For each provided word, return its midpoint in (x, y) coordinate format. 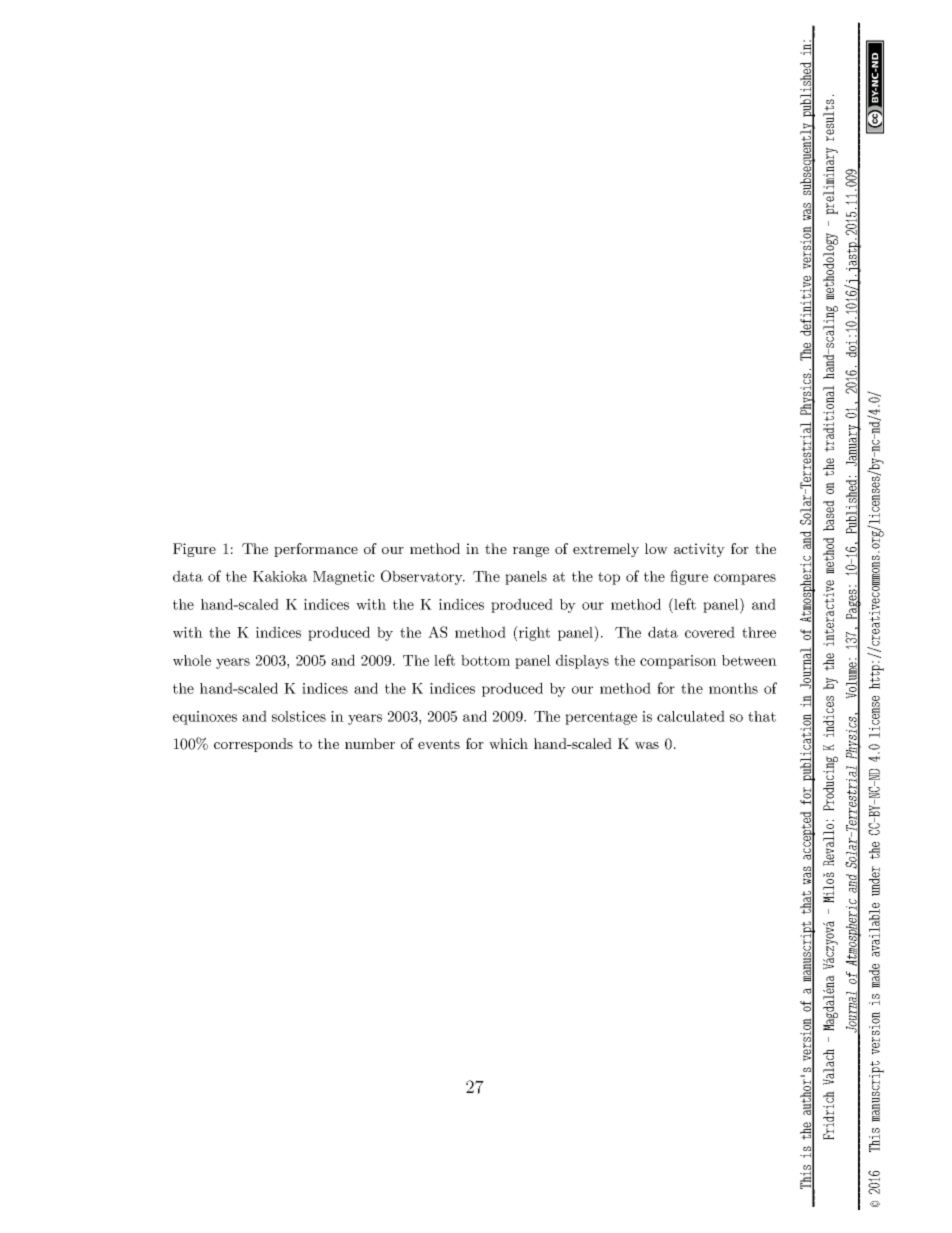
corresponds (253, 745)
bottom (485, 660)
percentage (601, 718)
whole (192, 660)
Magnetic (344, 578)
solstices (299, 716)
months (733, 688)
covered (710, 632)
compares (745, 579)
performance (316, 550)
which (508, 743)
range (531, 552)
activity (699, 550)
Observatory (423, 577)
